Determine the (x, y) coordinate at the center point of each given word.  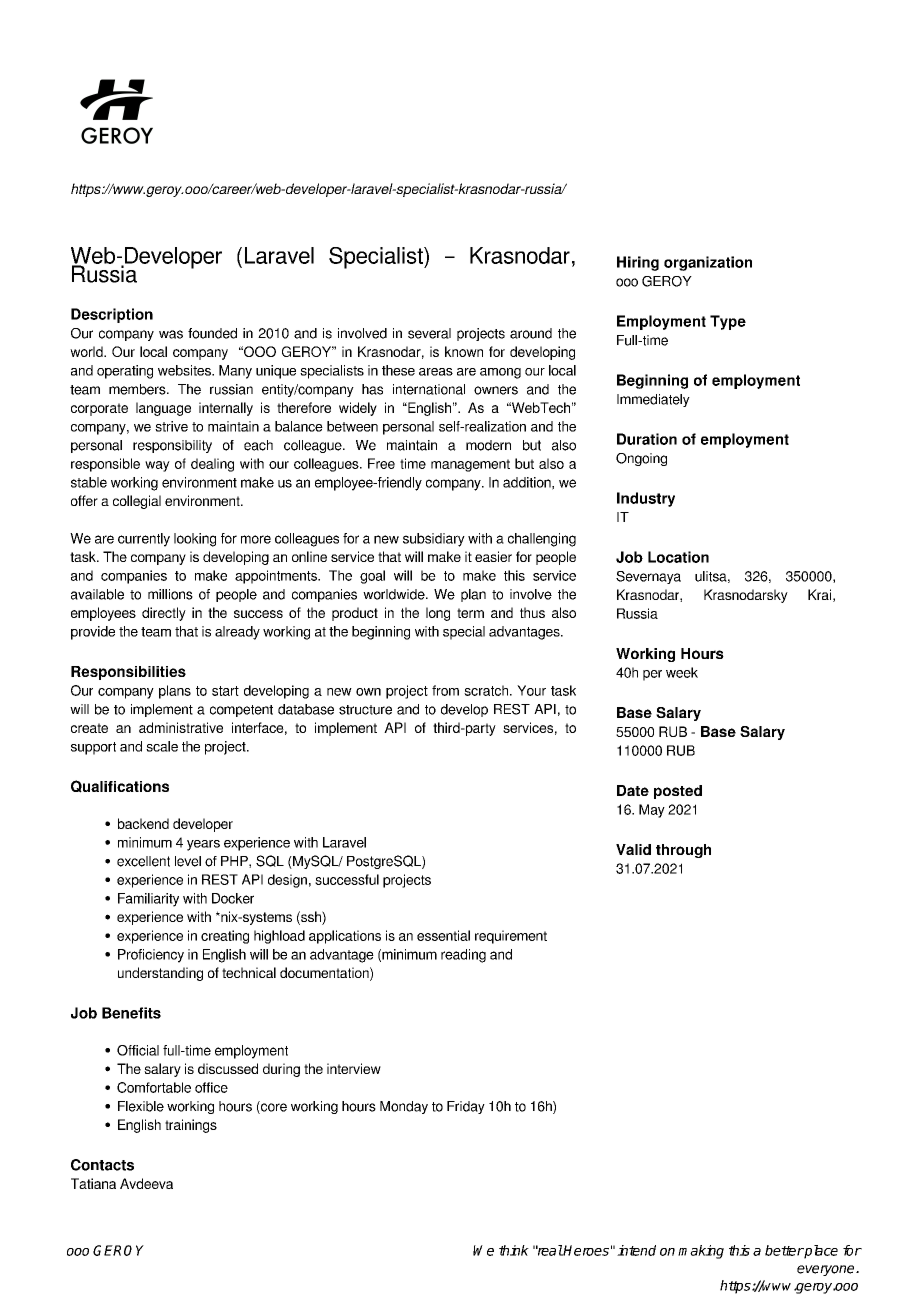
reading (463, 956)
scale (162, 746)
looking (195, 540)
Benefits (131, 1013)
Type (728, 322)
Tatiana (93, 1183)
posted (678, 792)
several (429, 333)
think (514, 1250)
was (171, 334)
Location (678, 557)
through (683, 851)
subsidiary (434, 540)
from (445, 690)
